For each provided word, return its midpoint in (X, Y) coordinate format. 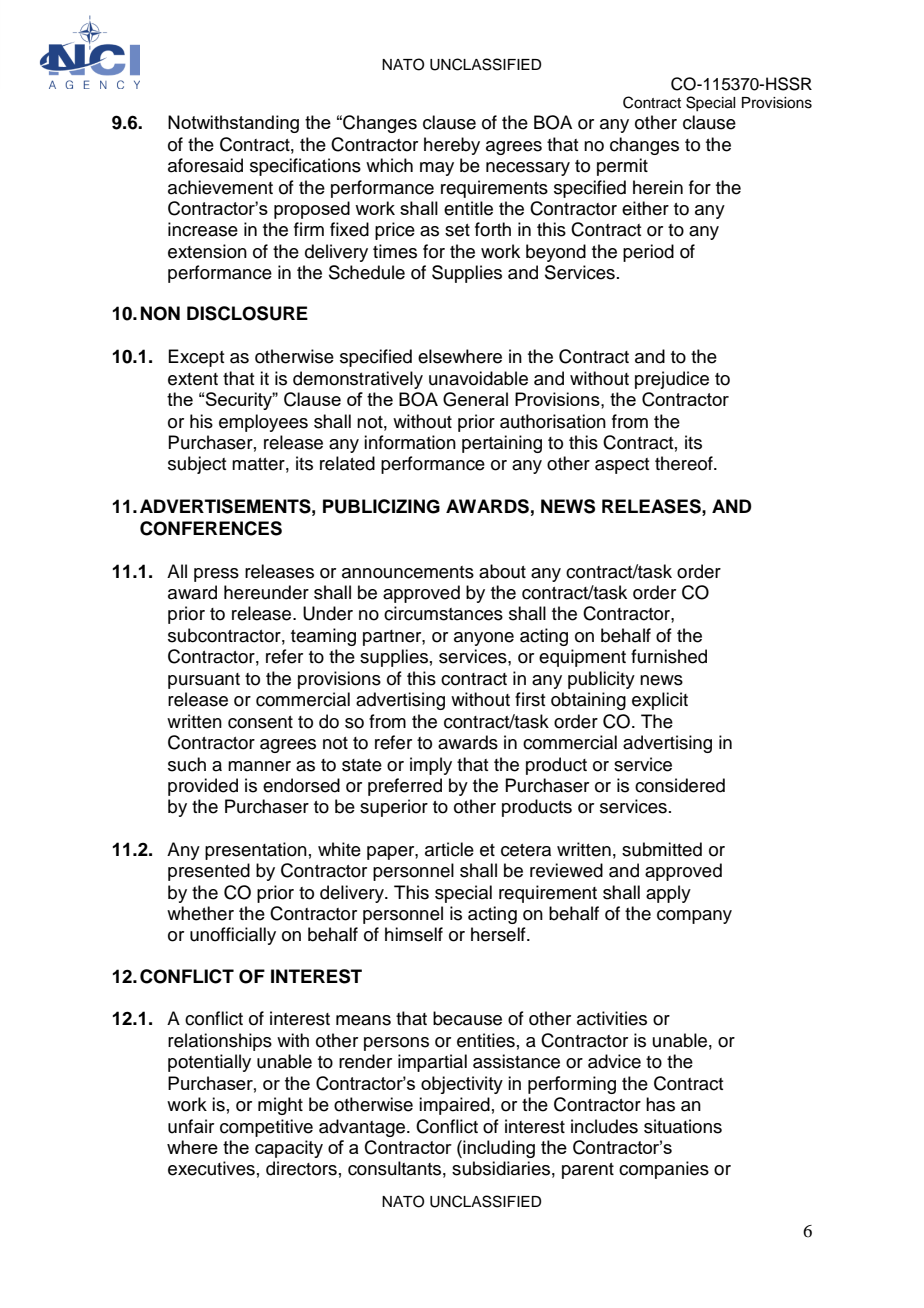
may (437, 169)
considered (680, 785)
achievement (220, 187)
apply (668, 894)
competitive (266, 1128)
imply (431, 766)
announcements (408, 572)
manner (259, 766)
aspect (622, 466)
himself (414, 934)
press (216, 575)
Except (196, 358)
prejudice (672, 380)
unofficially (233, 936)
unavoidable (478, 378)
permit (622, 167)
